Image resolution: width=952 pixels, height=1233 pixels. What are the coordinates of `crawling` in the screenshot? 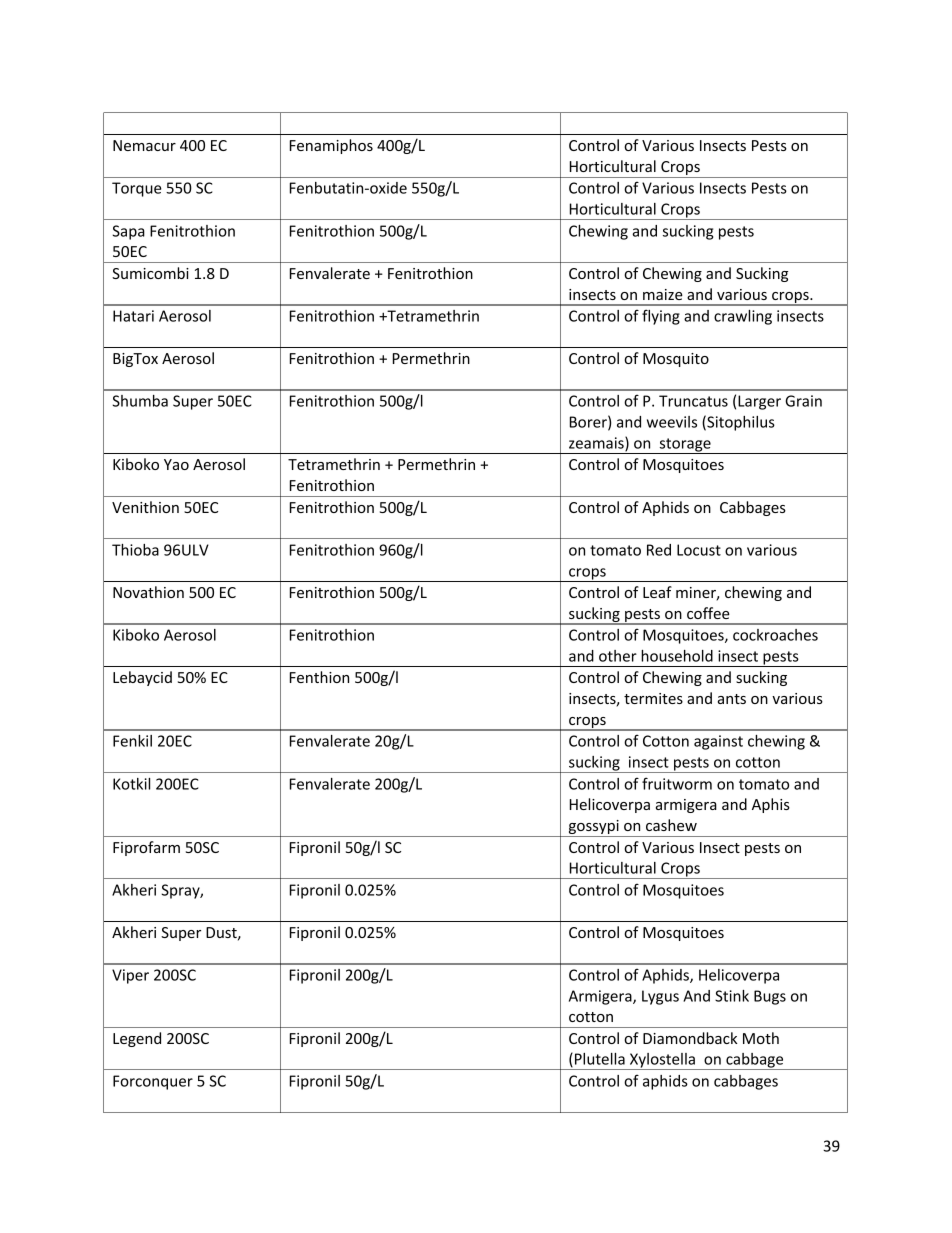 It's located at (743, 317).
